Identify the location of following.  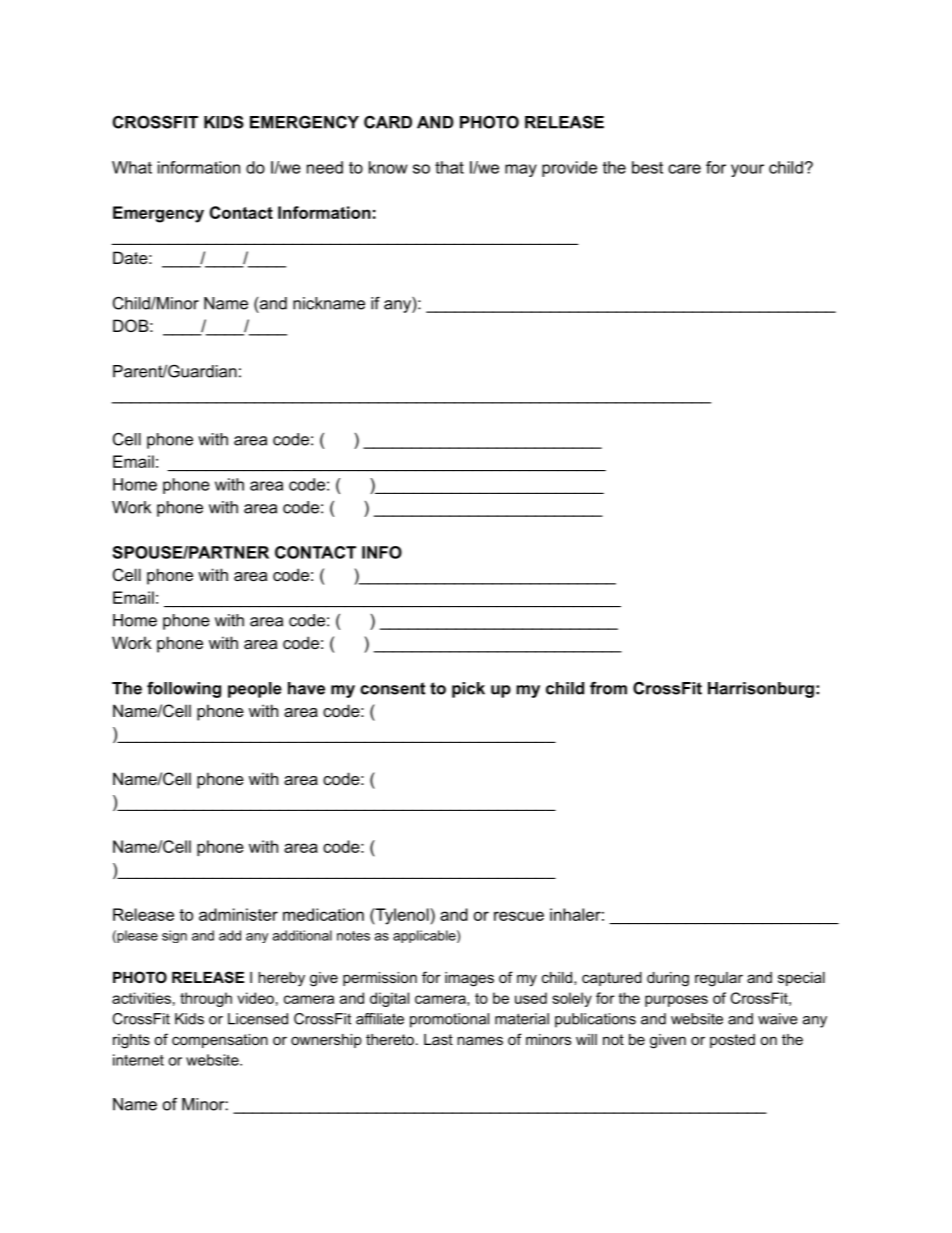
(184, 689).
